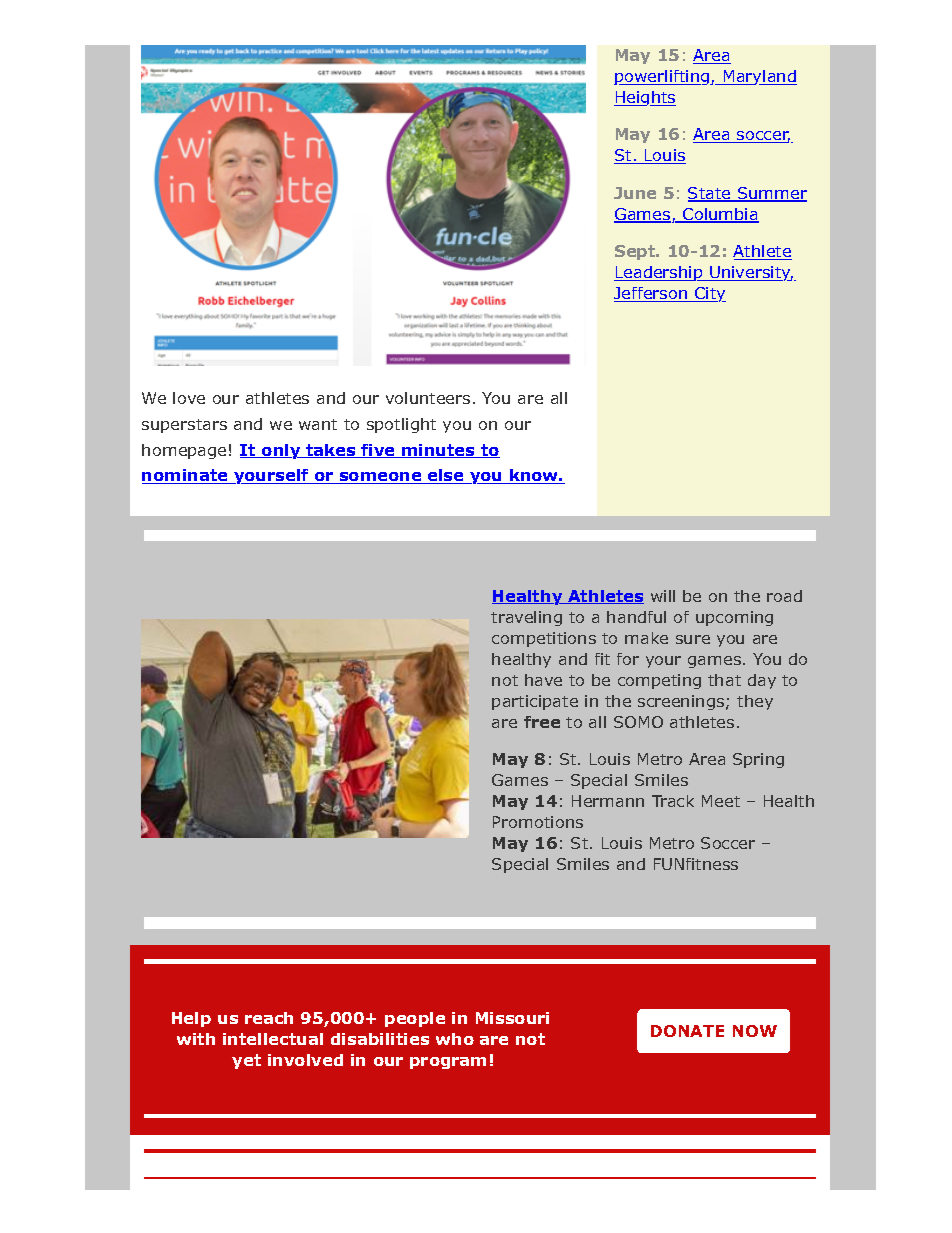  Describe the element at coordinates (189, 398) in the image. I see `love` at that location.
